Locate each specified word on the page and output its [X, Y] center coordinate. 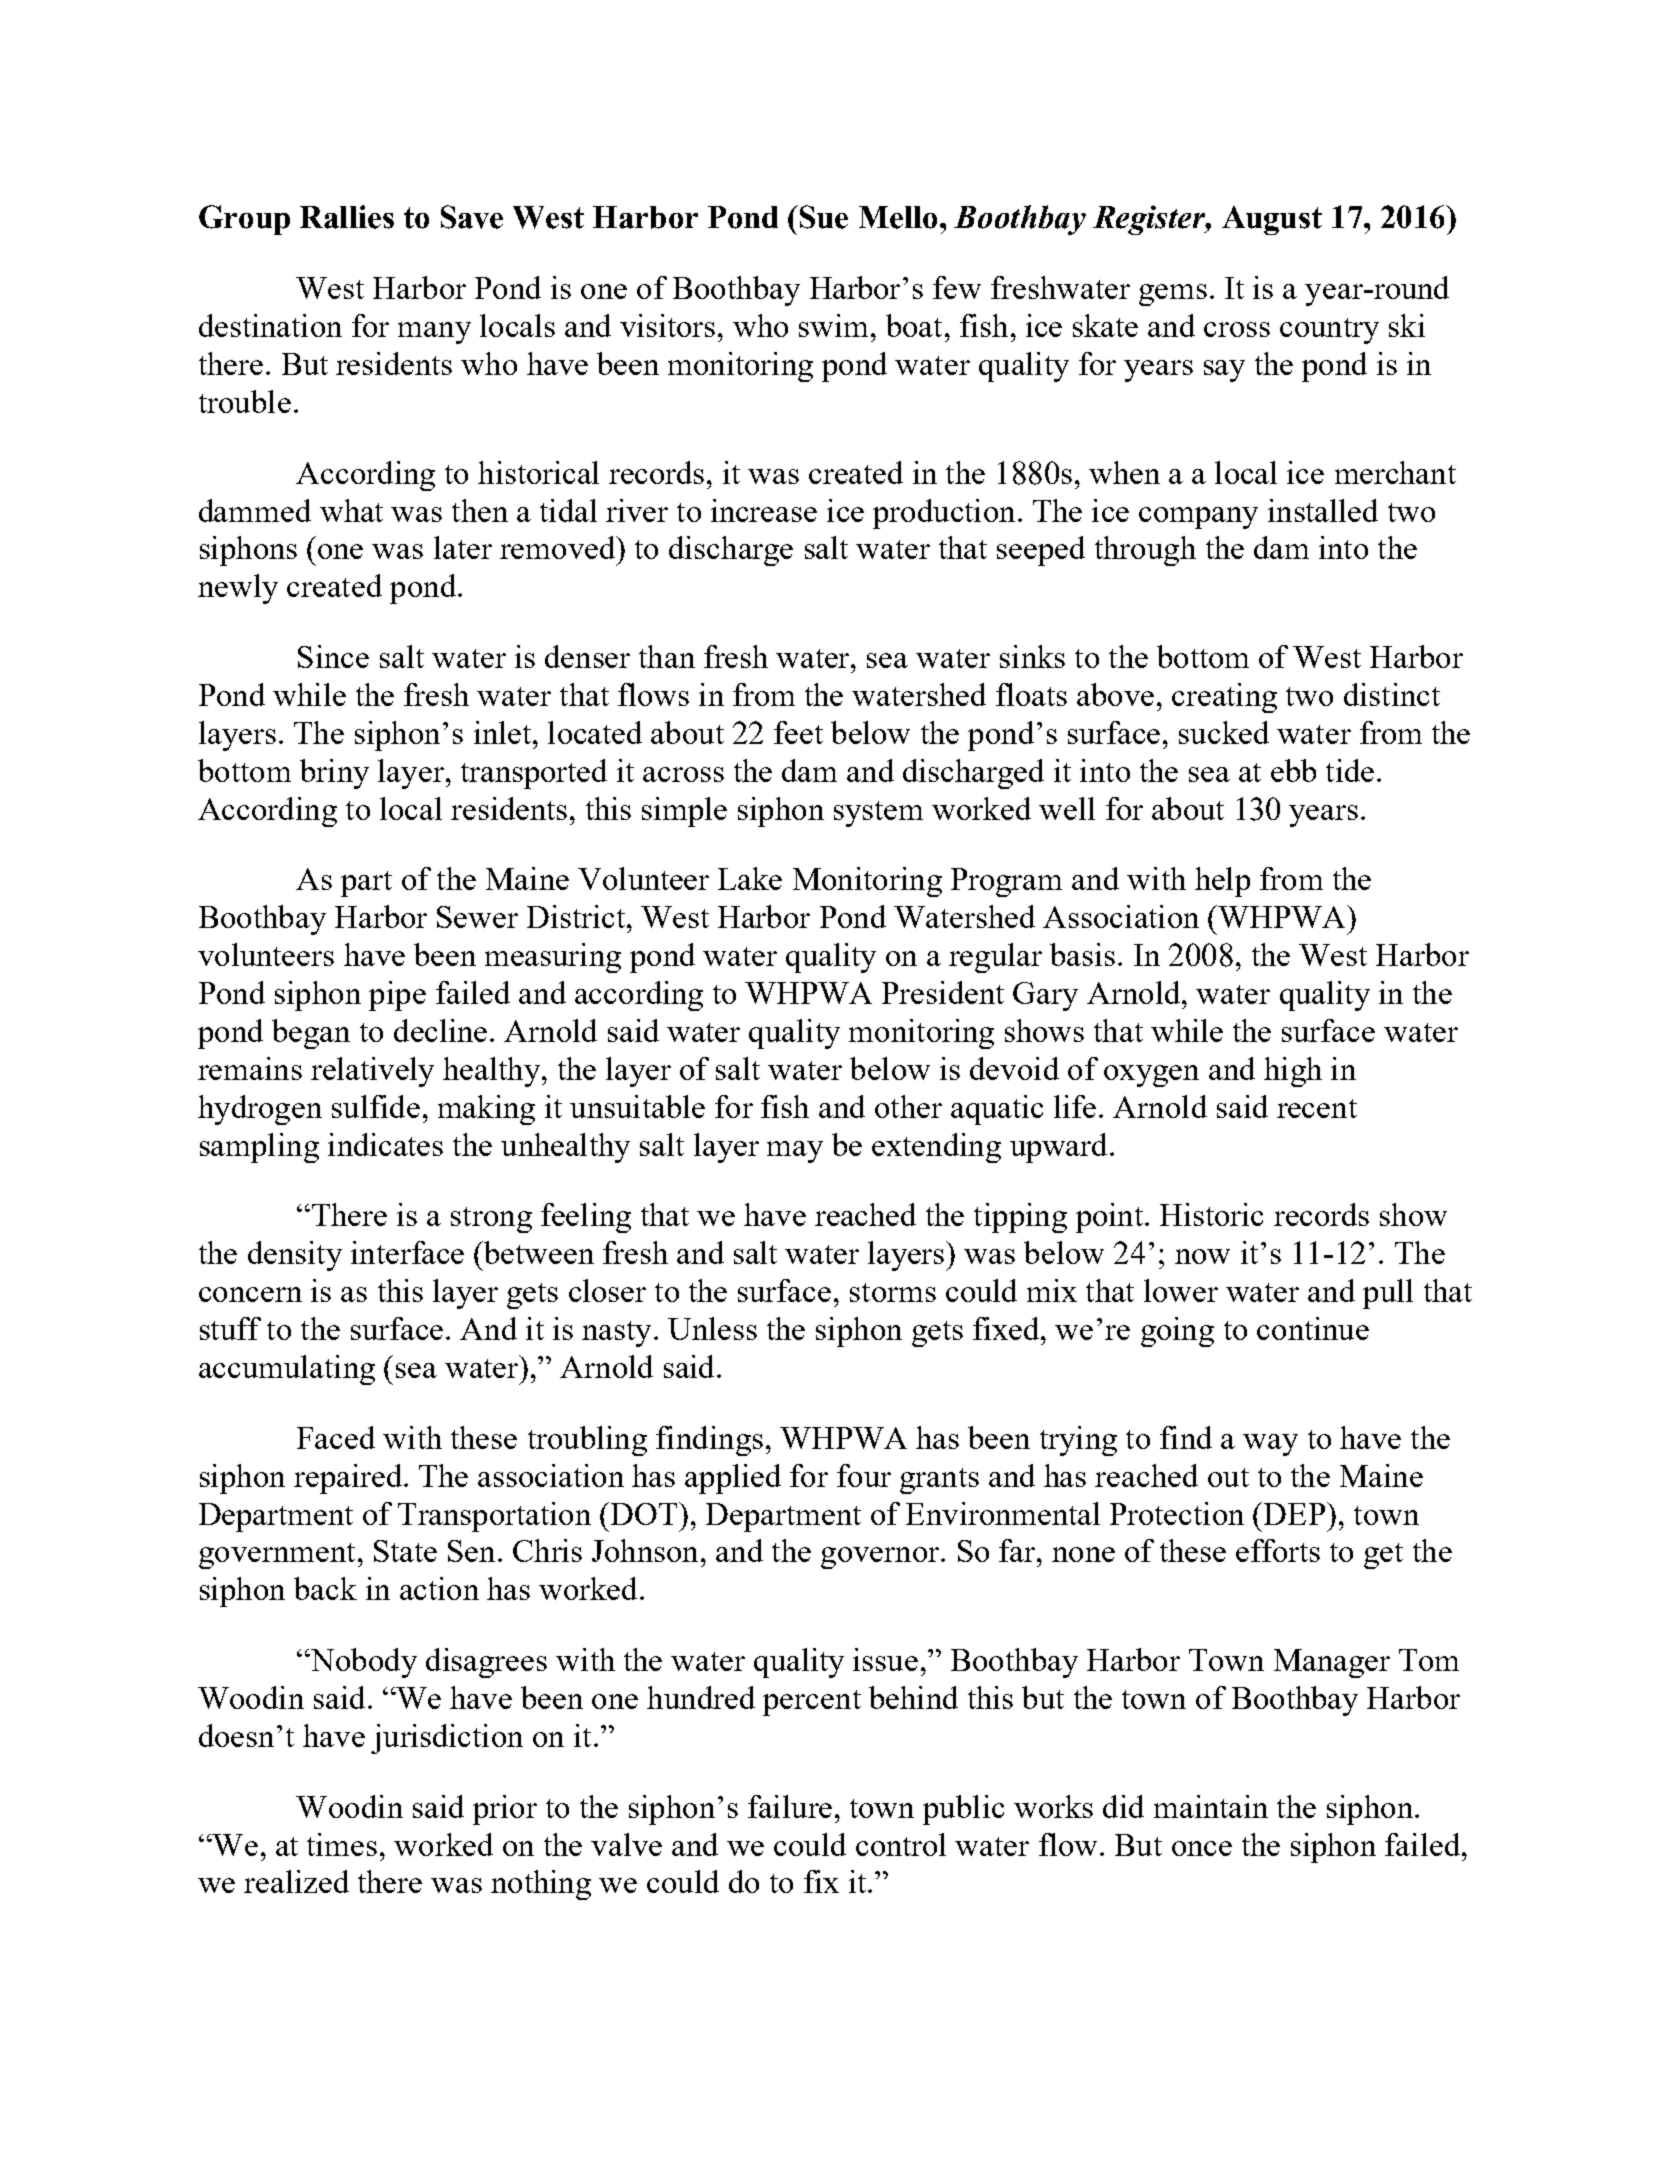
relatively [372, 1072]
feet [798, 732]
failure [790, 1806]
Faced [336, 1437]
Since [333, 656]
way [1270, 1445]
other [908, 1106]
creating [1224, 698]
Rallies [347, 217]
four [864, 1475]
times [342, 1844]
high [1293, 1072]
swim [833, 325]
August [1272, 220]
